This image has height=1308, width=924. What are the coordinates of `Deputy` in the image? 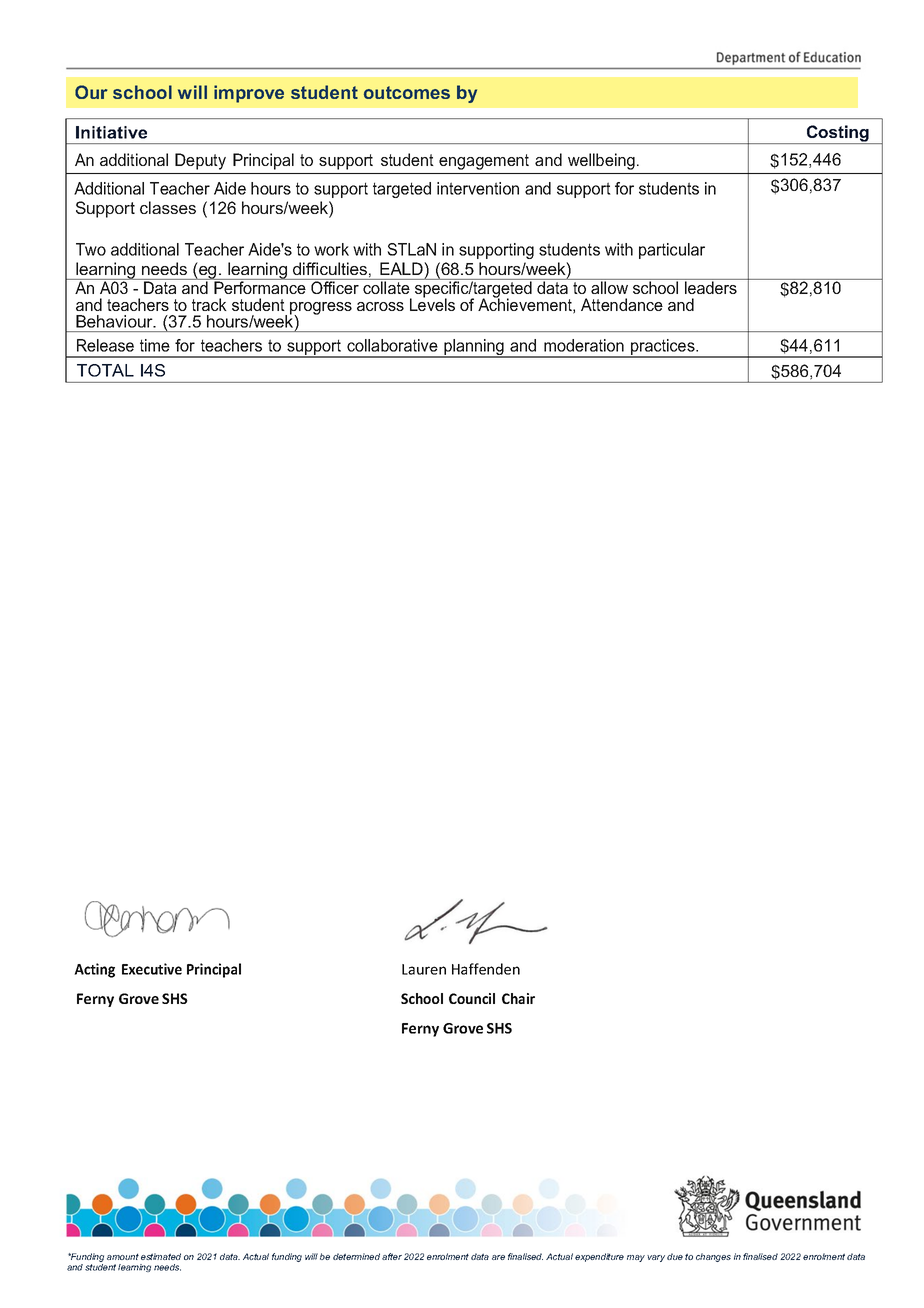 It's located at (200, 161).
